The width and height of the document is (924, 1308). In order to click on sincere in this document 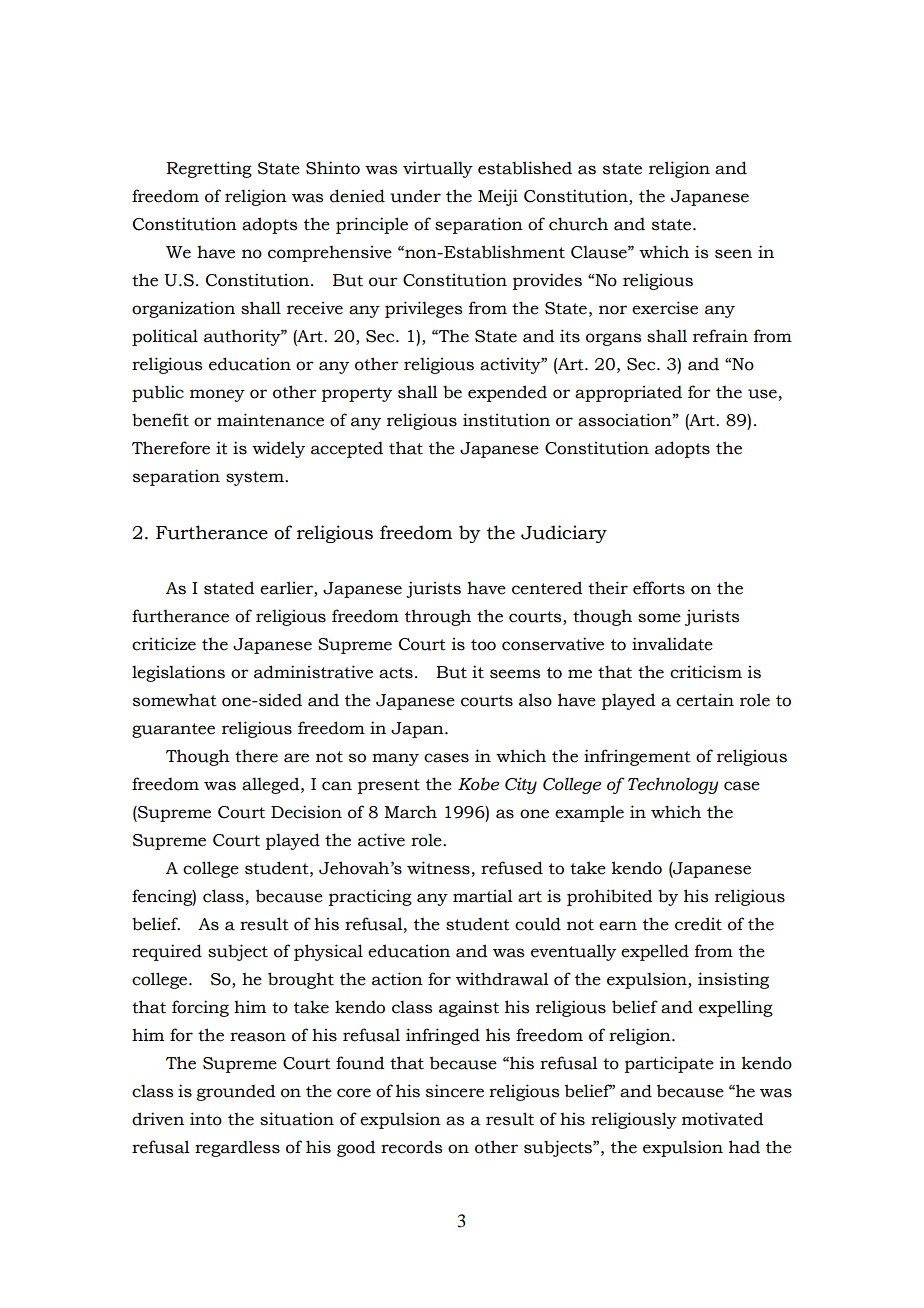, I will do `click(455, 1091)`.
